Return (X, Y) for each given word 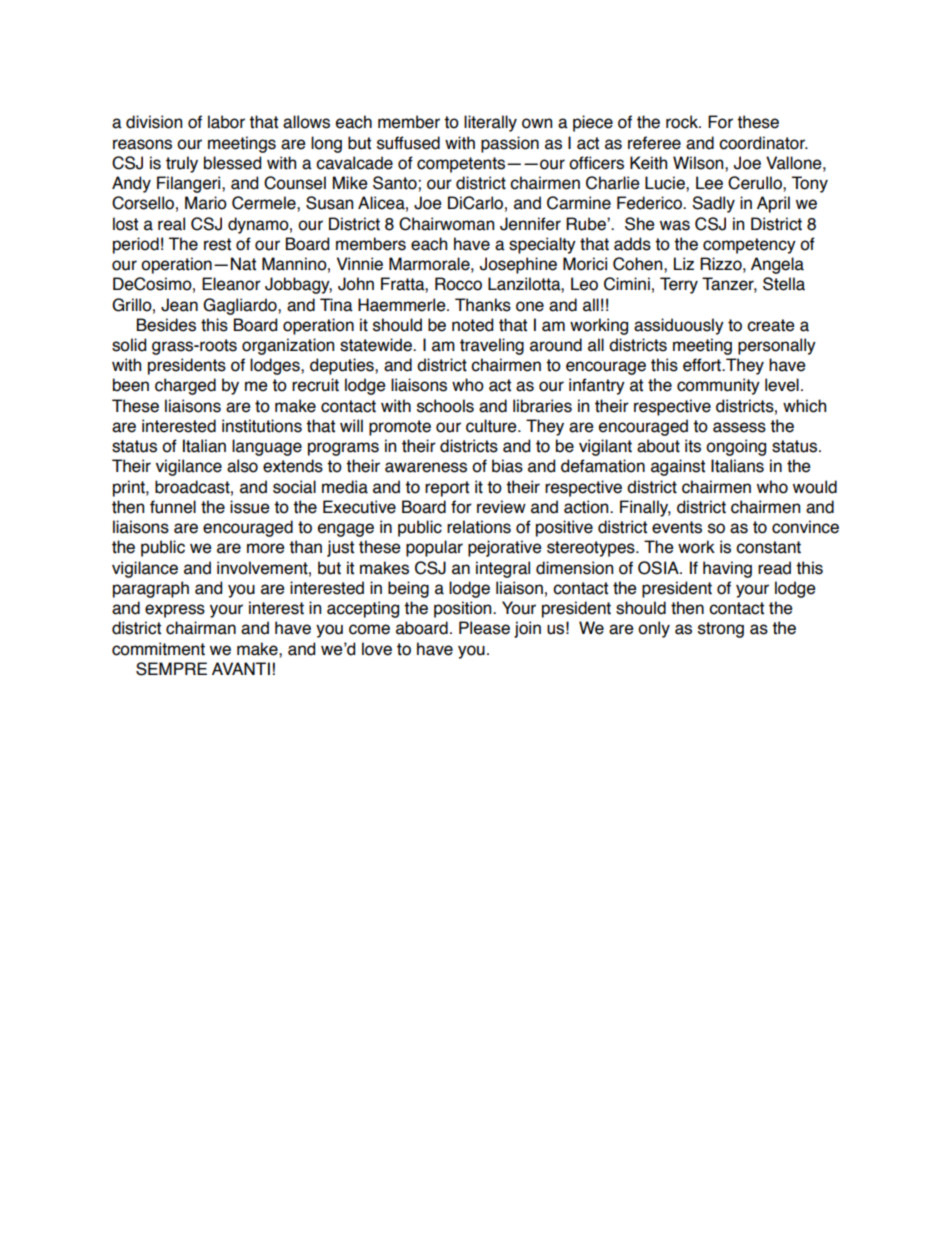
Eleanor (231, 284)
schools (445, 406)
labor (226, 122)
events (677, 527)
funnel (173, 507)
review (501, 507)
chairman (201, 628)
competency (749, 246)
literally (490, 123)
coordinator (763, 143)
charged (185, 386)
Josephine (518, 265)
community (718, 386)
